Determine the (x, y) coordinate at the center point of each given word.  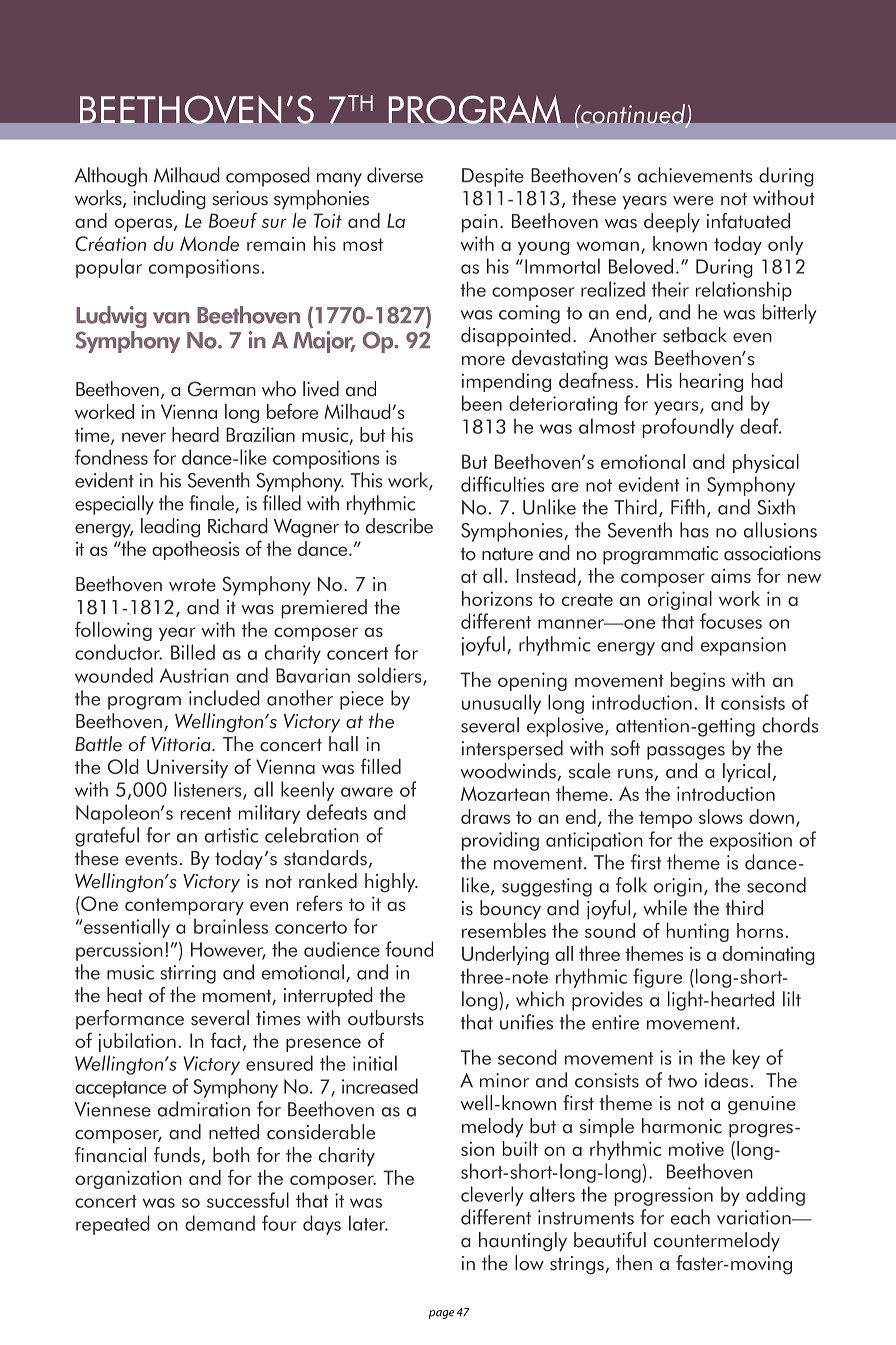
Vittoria (182, 744)
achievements (695, 175)
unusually (501, 704)
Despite (493, 177)
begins (698, 681)
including (169, 200)
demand (220, 1223)
